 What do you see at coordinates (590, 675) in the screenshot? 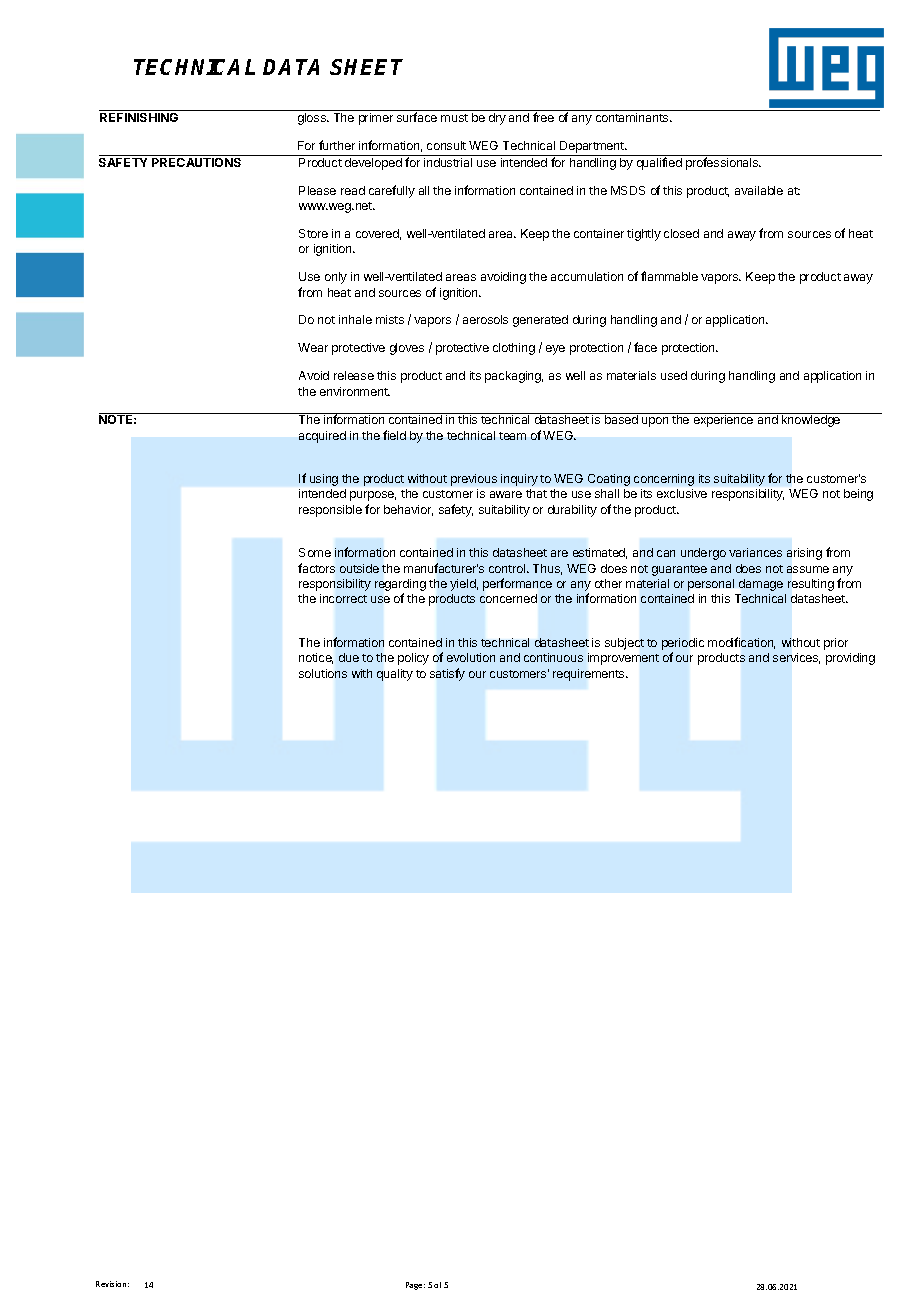
I see `requirements` at bounding box center [590, 675].
